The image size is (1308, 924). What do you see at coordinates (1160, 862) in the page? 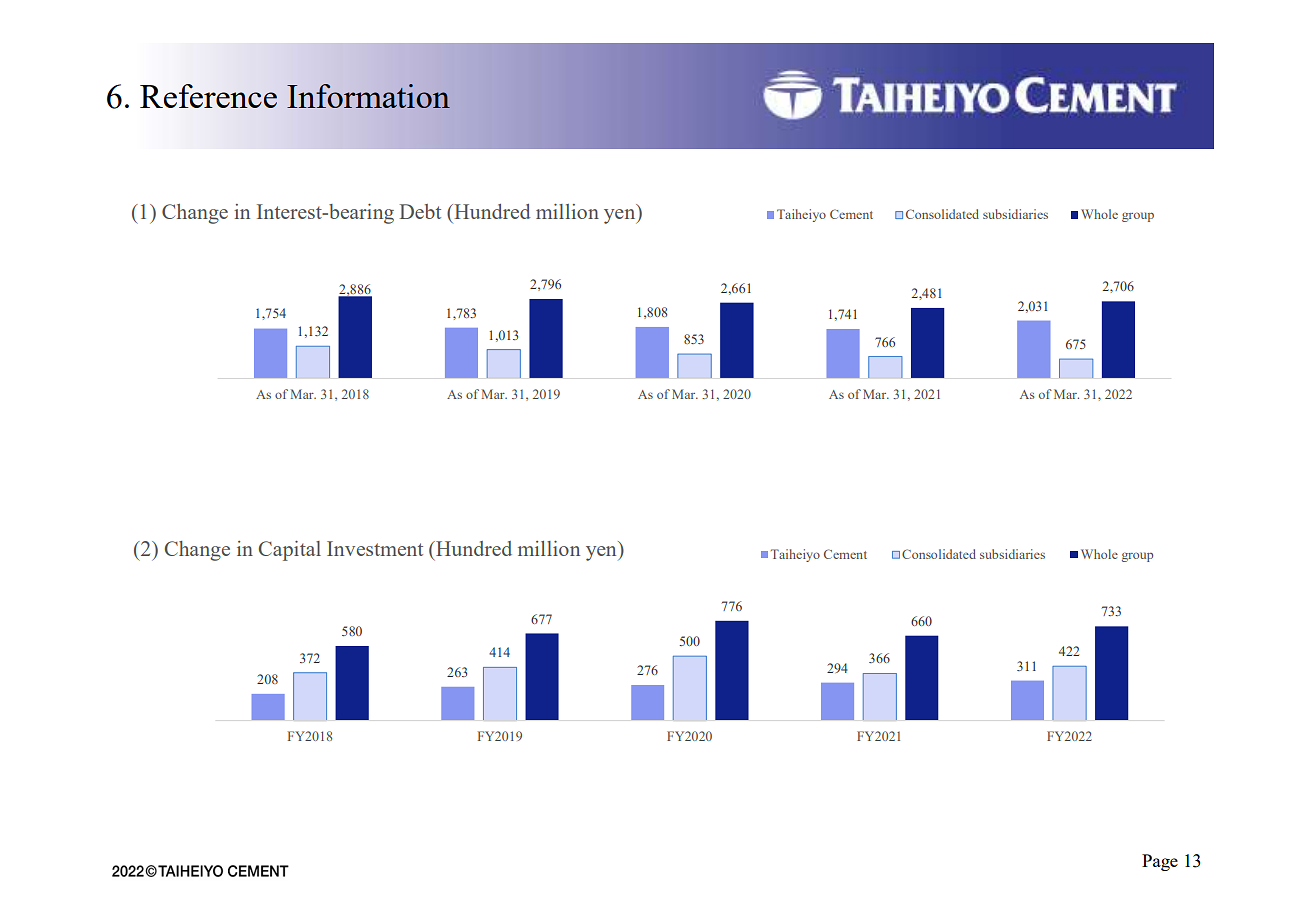
I see `Page` at bounding box center [1160, 862].
